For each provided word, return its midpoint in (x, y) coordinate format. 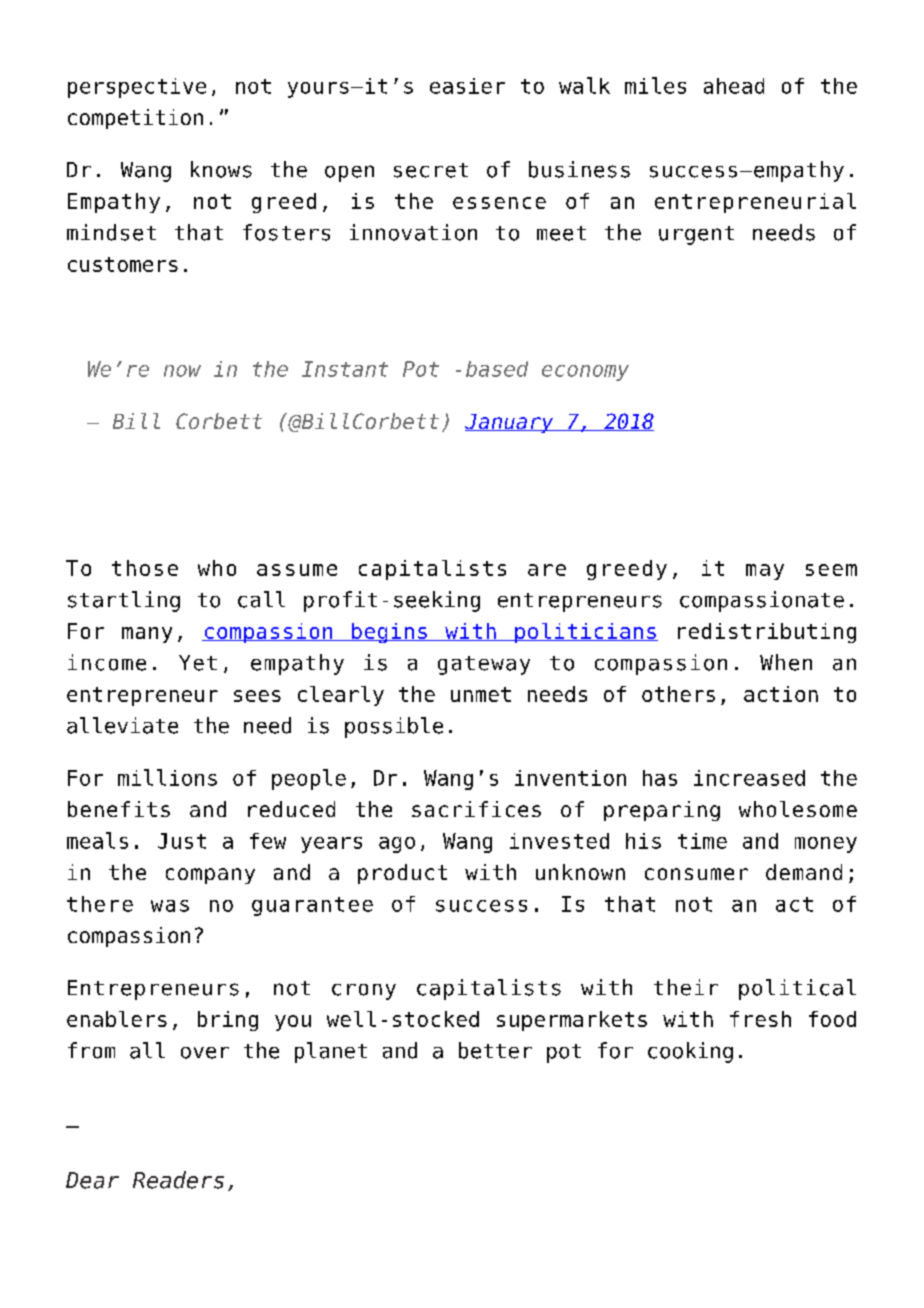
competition (135, 119)
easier (467, 86)
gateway (484, 665)
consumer (696, 874)
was (170, 906)
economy (585, 373)
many (147, 635)
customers (123, 264)
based (497, 369)
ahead (734, 86)
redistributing (767, 633)
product (402, 874)
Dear (92, 1180)
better (495, 1050)
